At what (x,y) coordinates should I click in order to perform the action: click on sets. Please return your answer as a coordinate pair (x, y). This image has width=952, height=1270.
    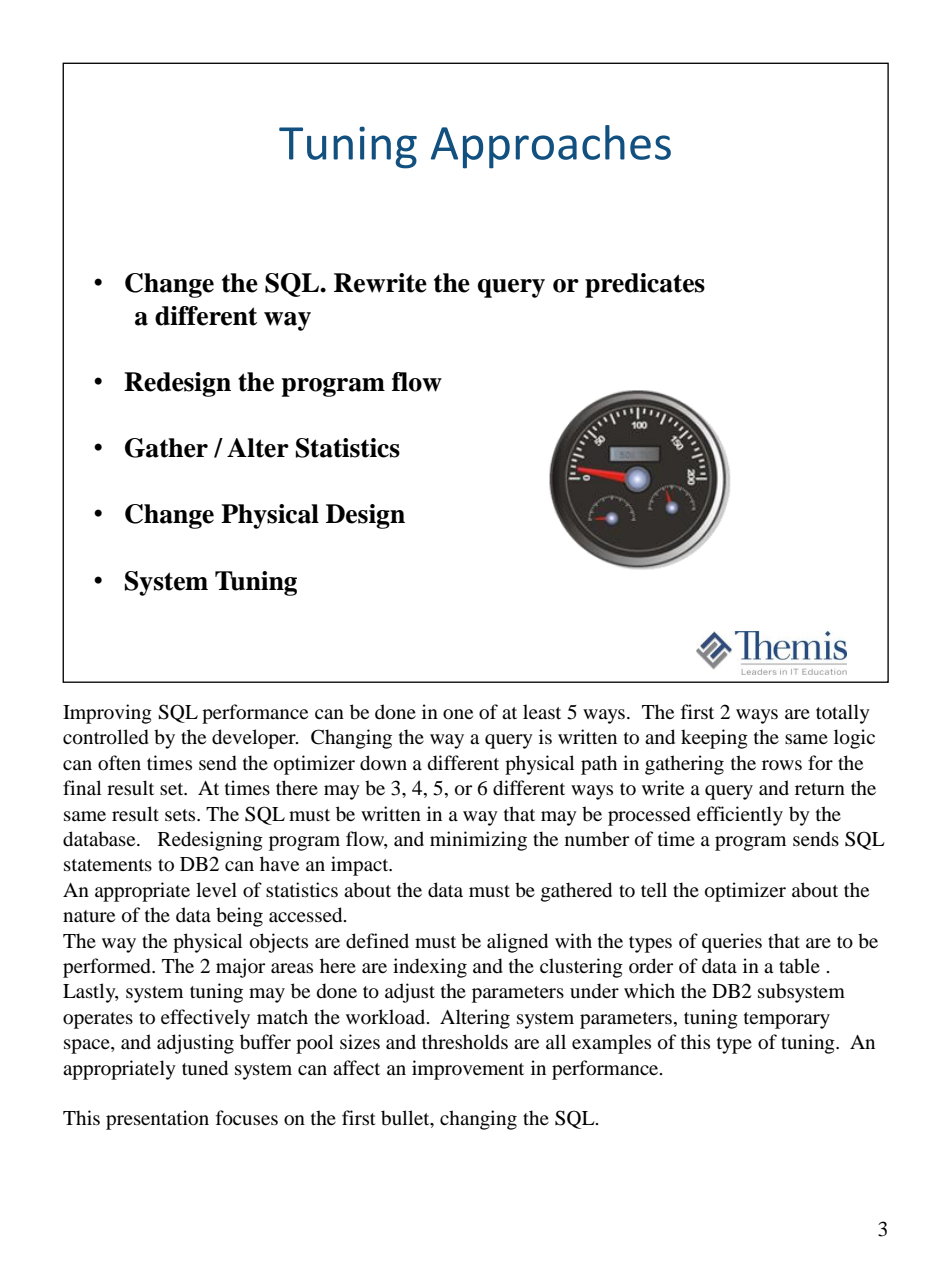
    Looking at the image, I should click on (181, 815).
